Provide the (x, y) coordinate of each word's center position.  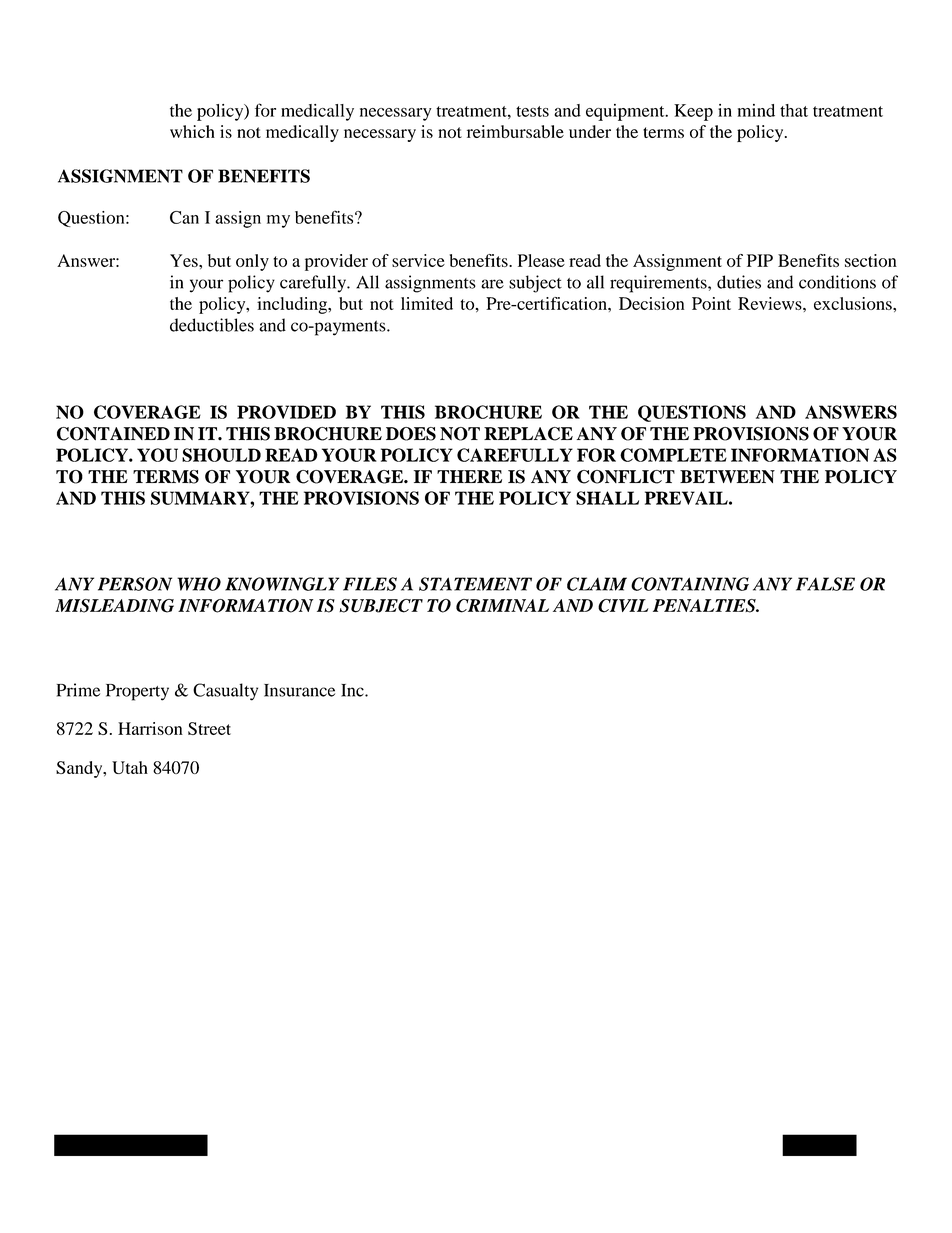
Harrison (150, 728)
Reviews (771, 303)
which (192, 131)
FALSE (825, 584)
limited (427, 303)
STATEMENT (475, 584)
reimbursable (515, 131)
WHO (199, 584)
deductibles (212, 325)
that (794, 110)
